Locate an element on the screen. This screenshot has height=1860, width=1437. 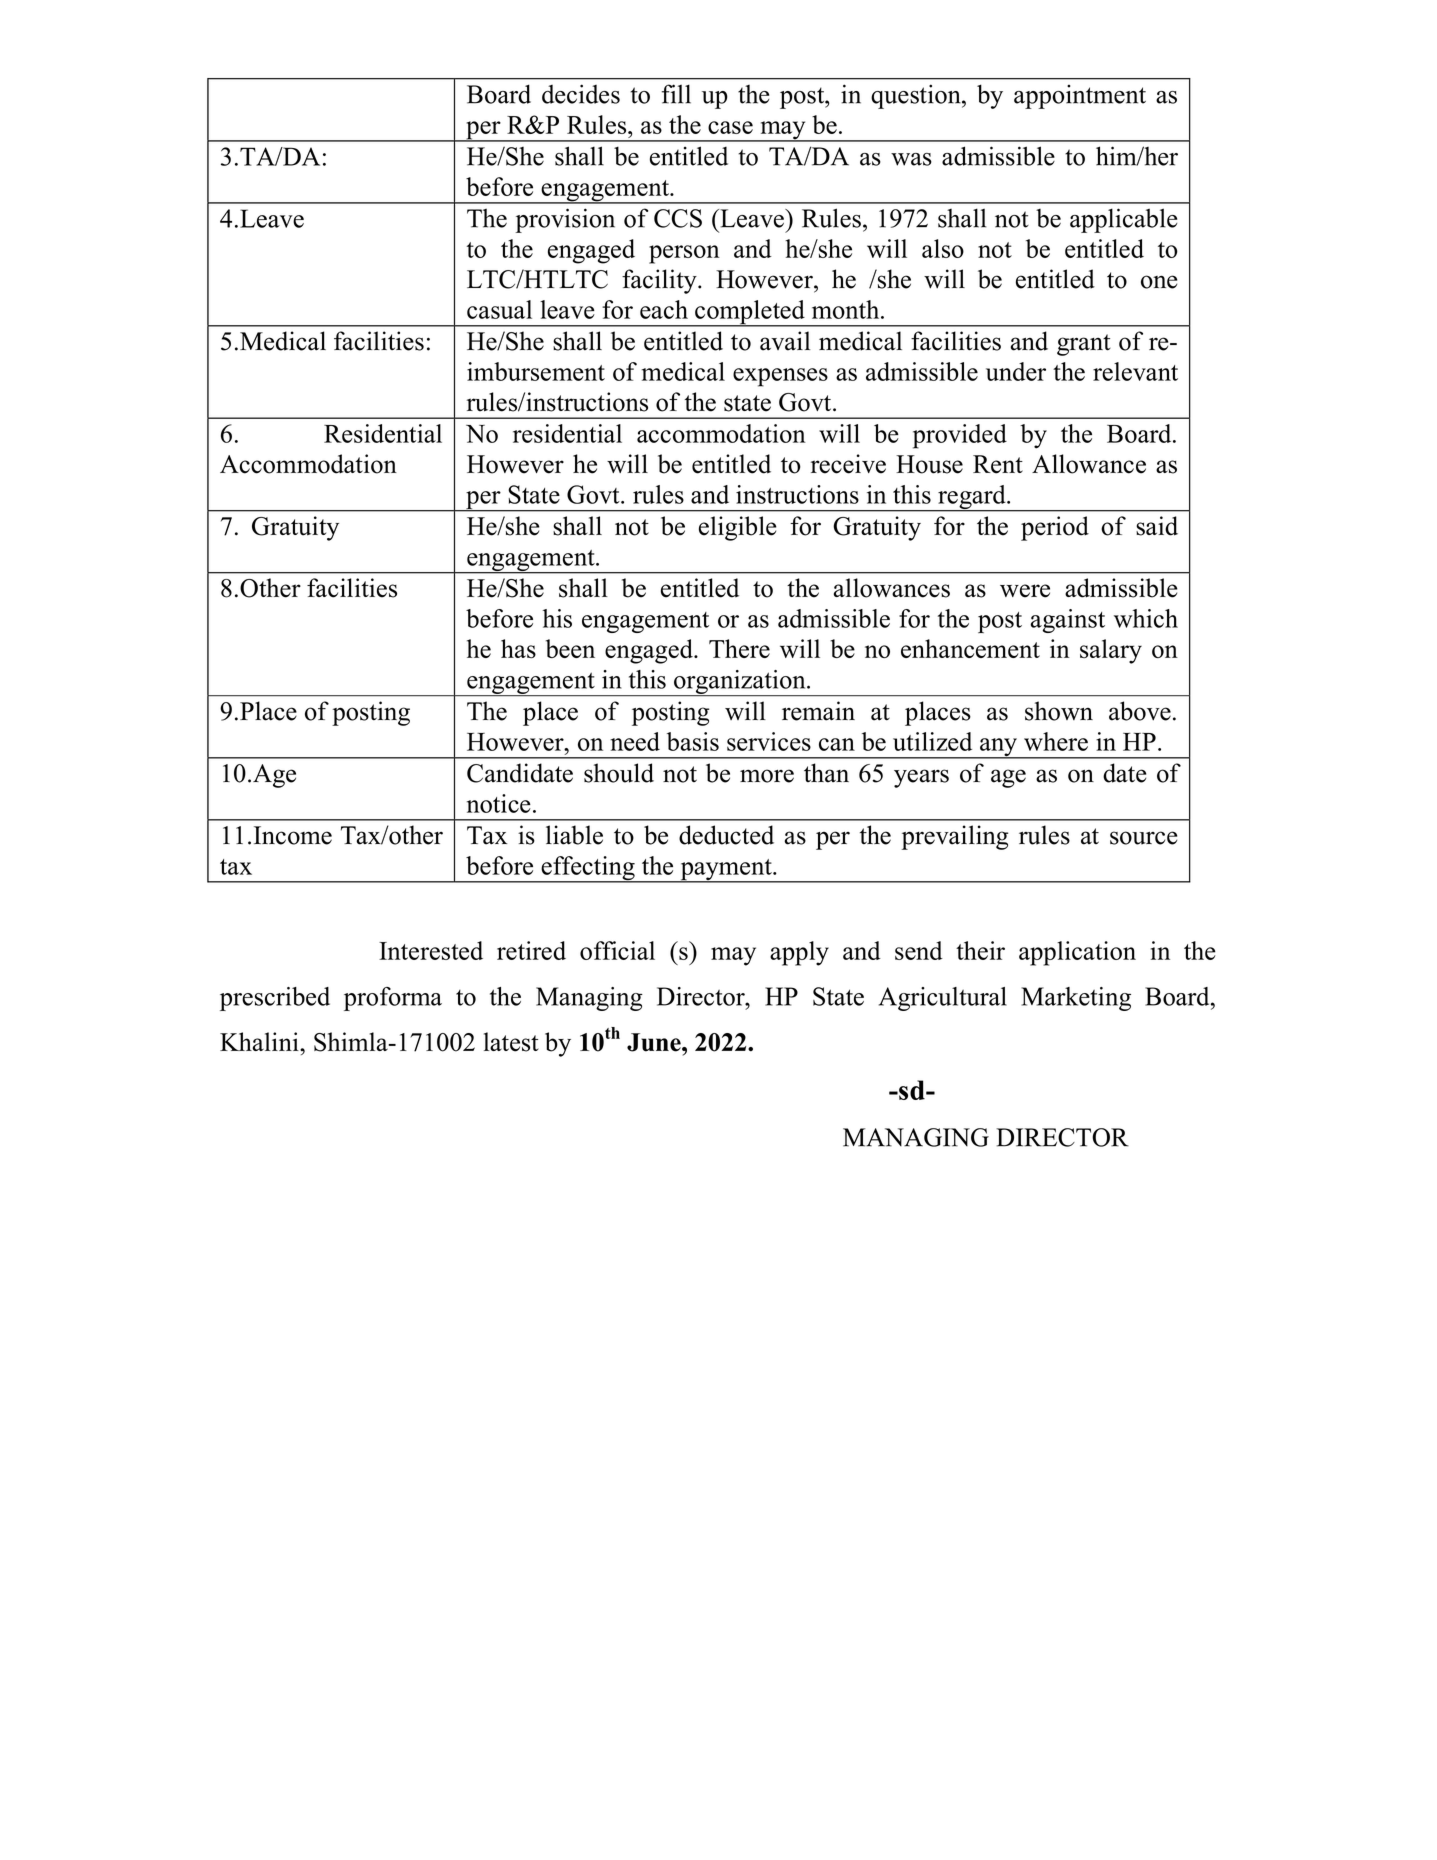
shown is located at coordinates (1059, 711).
